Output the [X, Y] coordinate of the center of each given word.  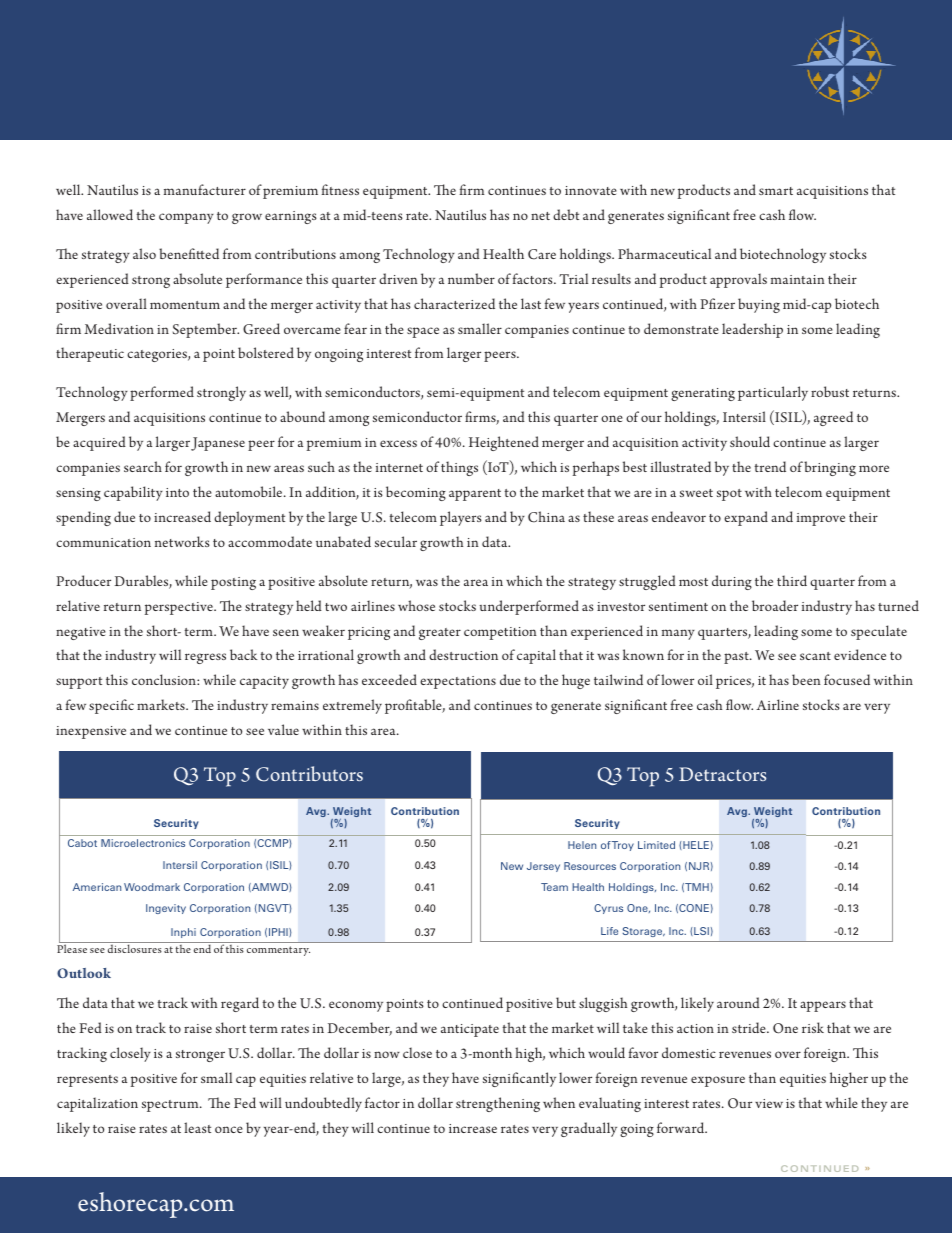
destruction [463, 654]
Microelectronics [143, 843]
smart [776, 191]
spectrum [171, 1106]
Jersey [543, 867]
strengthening [498, 1104]
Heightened [504, 443]
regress [205, 658]
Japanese [218, 444]
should [750, 441]
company [186, 218]
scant [815, 656]
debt [566, 214]
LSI [700, 931]
